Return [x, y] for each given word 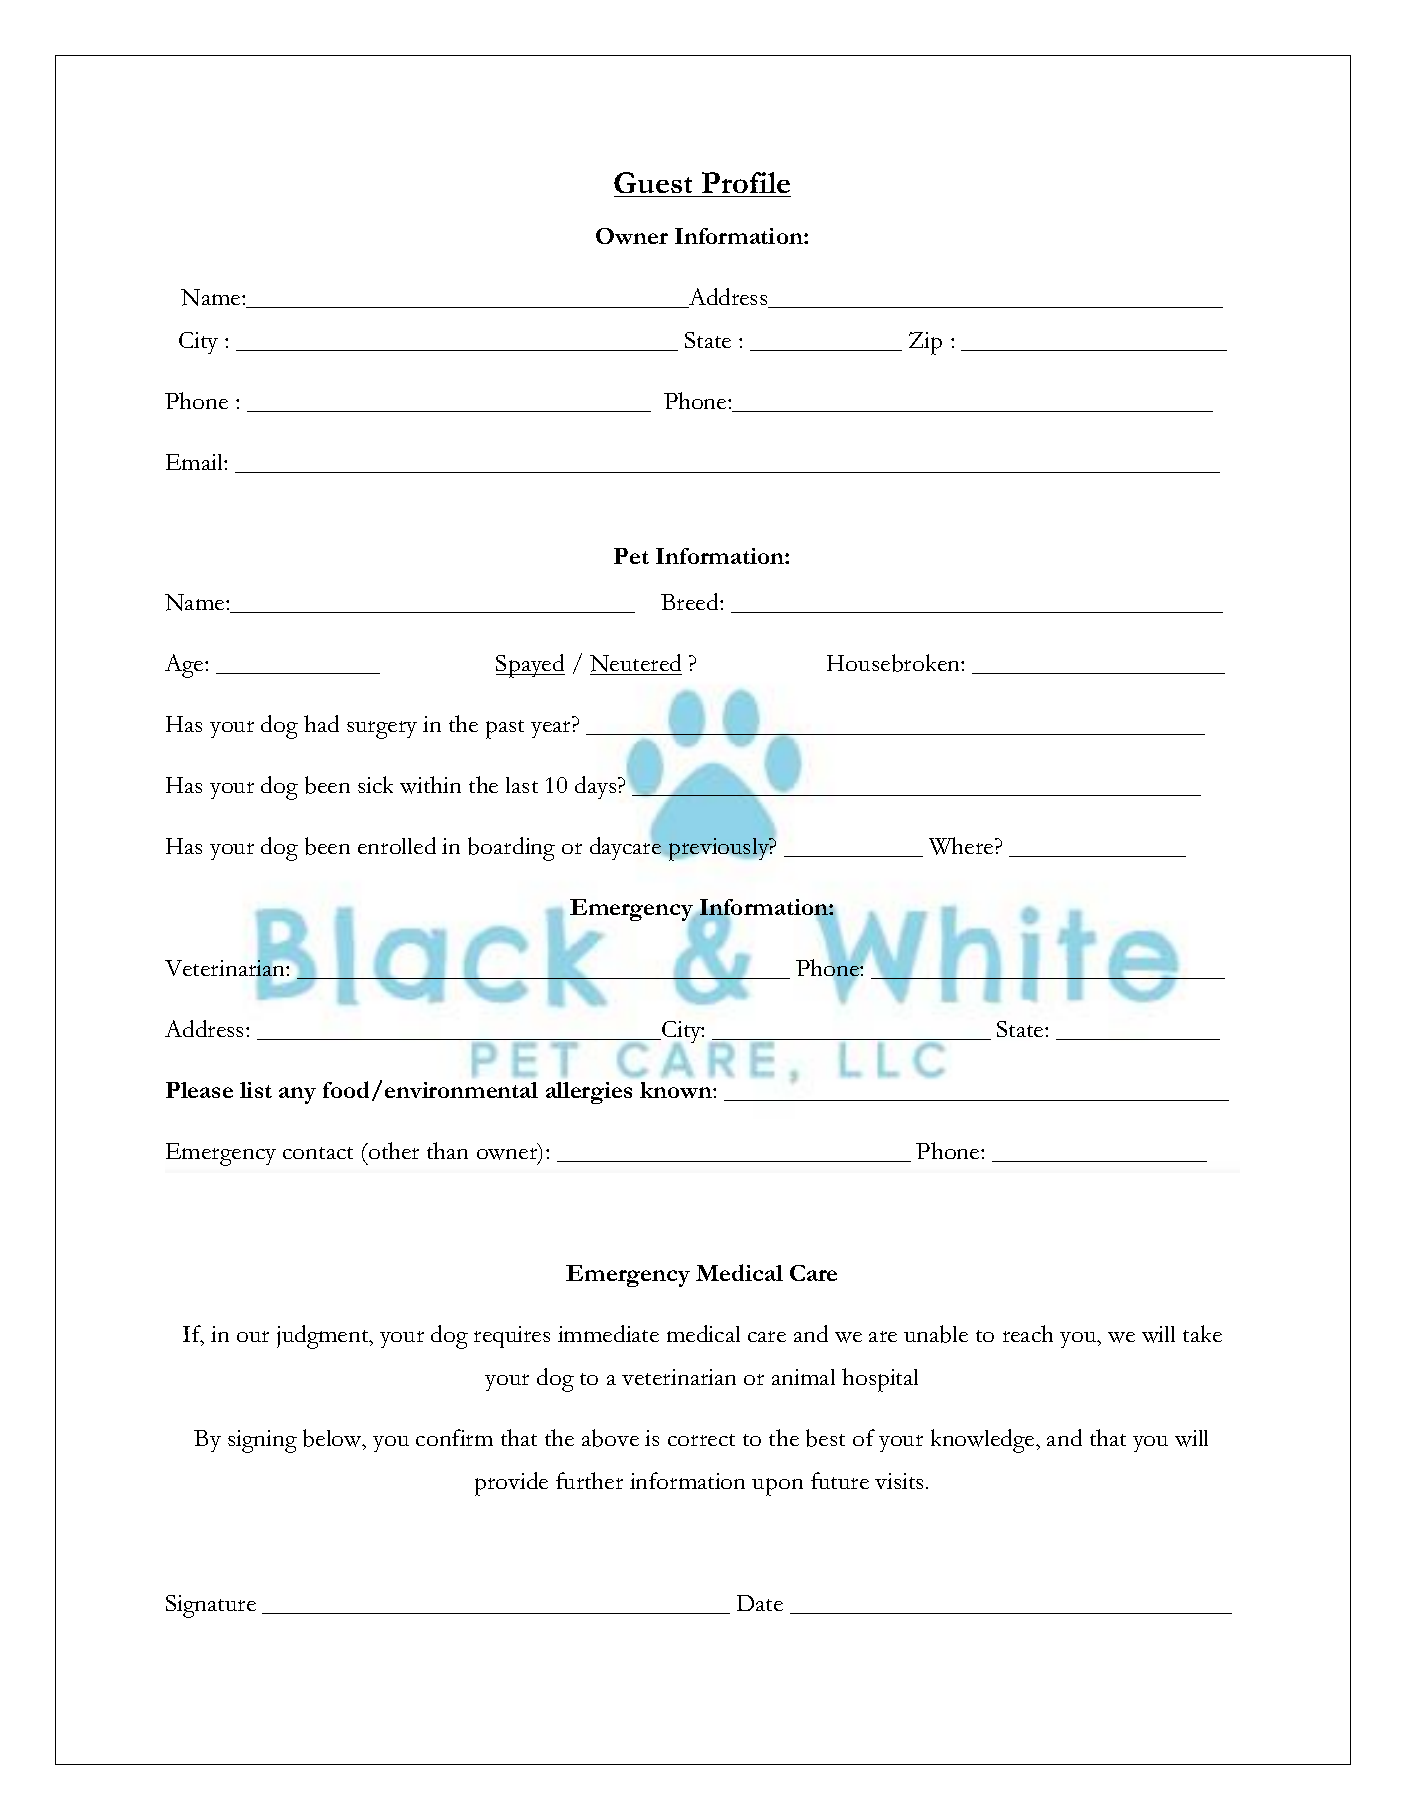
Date [760, 1603]
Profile [746, 182]
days [597, 787]
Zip [925, 343]
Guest [653, 182]
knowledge [984, 1441]
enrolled [397, 845]
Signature [211, 1606]
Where [962, 846]
